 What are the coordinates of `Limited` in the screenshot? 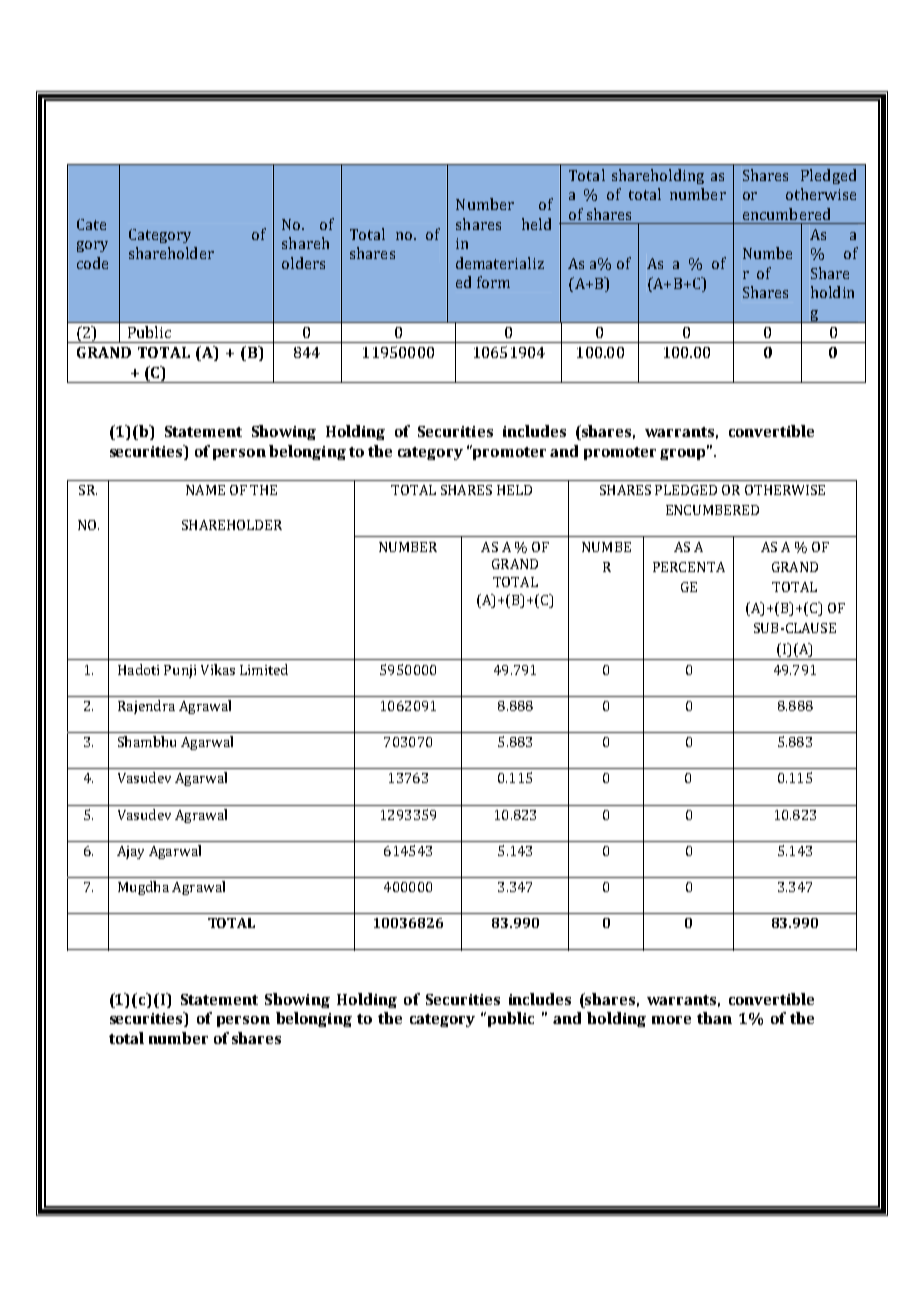 It's located at (264, 669).
